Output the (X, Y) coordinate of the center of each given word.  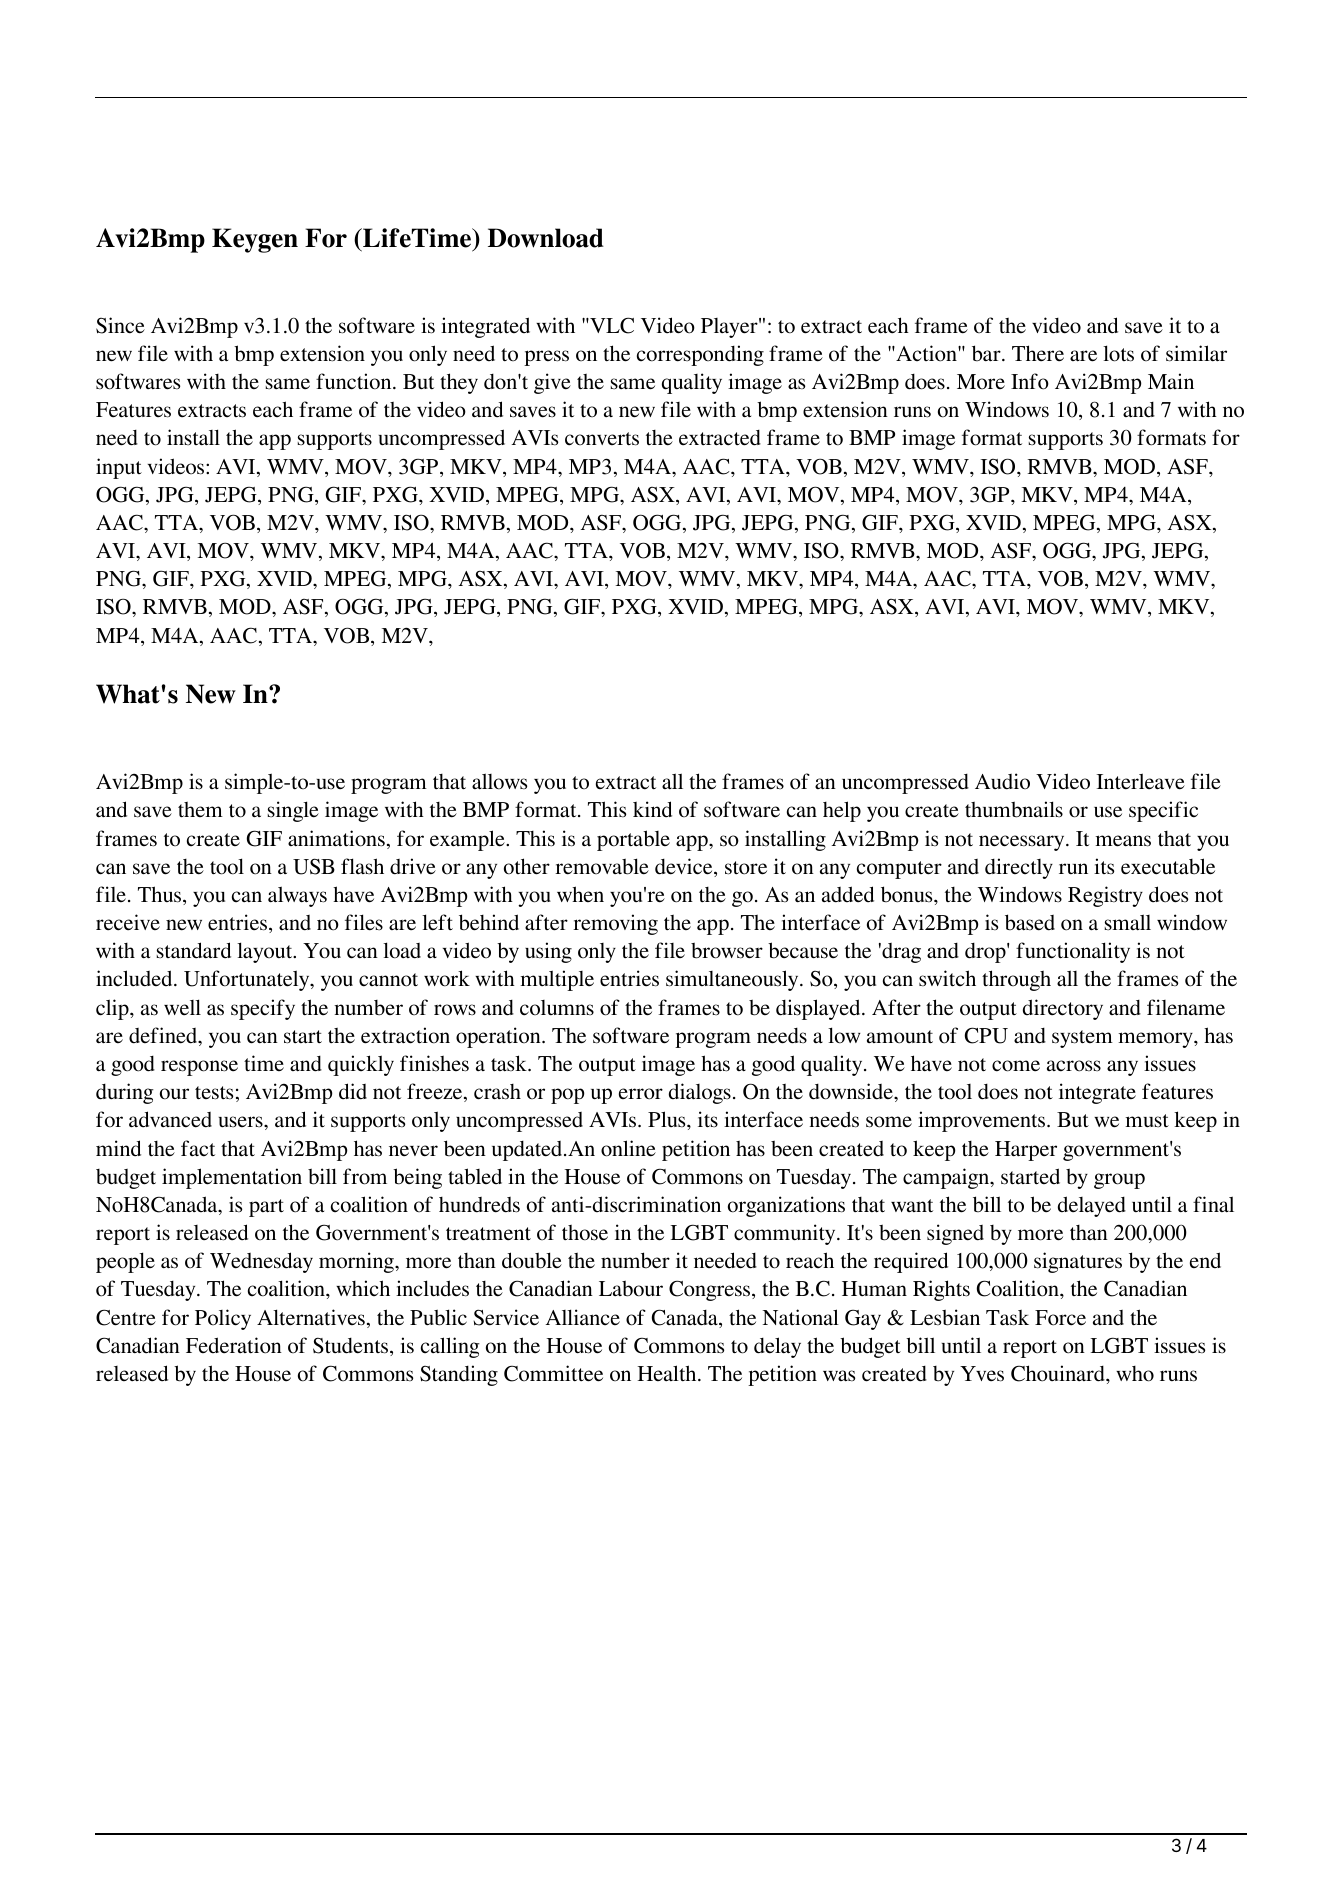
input (119, 468)
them (200, 810)
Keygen (255, 240)
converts (602, 439)
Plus (668, 1119)
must (1147, 1121)
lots (1118, 353)
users (242, 1122)
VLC (611, 325)
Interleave (1141, 781)
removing (615, 924)
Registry (1105, 896)
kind (652, 809)
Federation (234, 1345)
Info (1030, 381)
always (297, 896)
